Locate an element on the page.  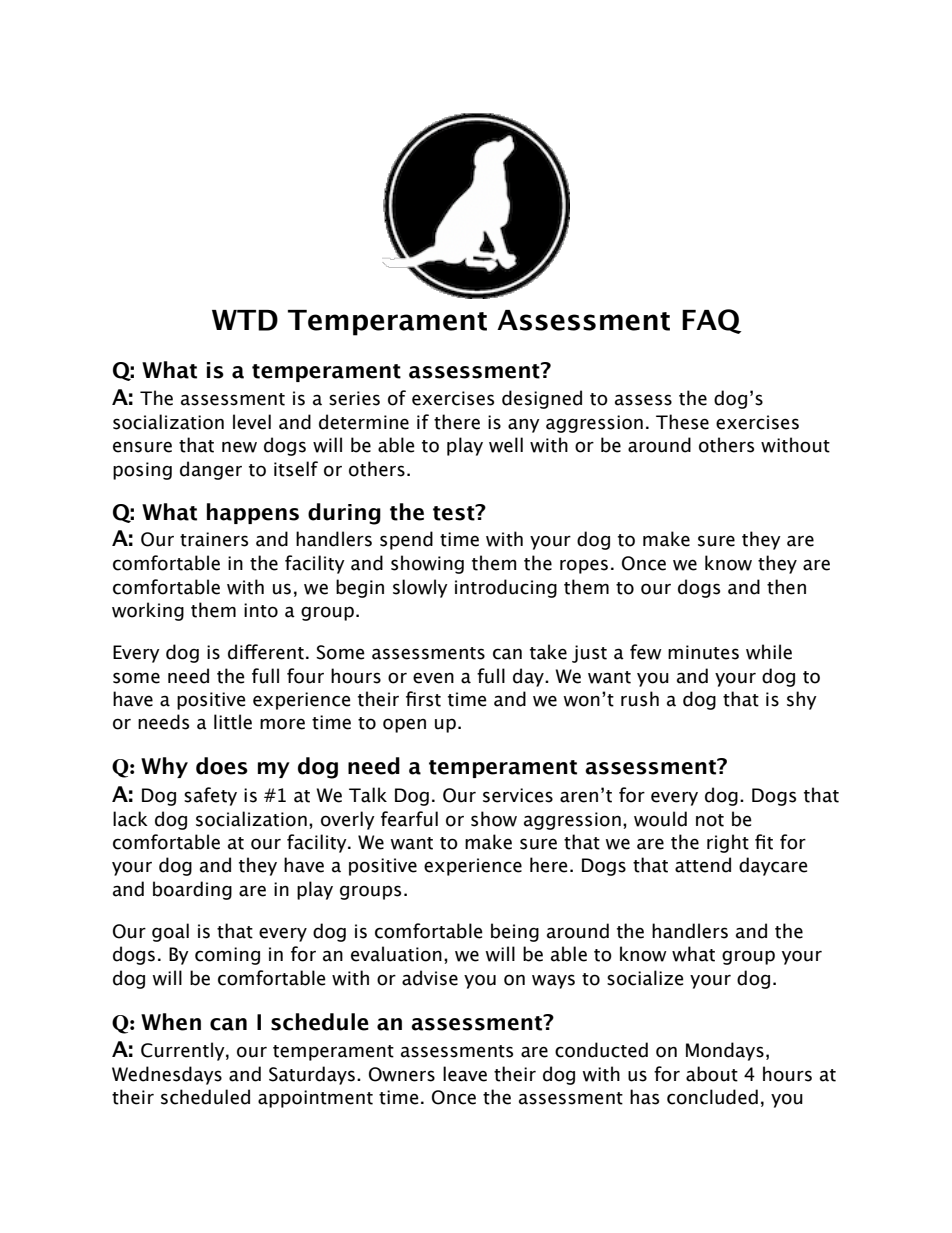
little is located at coordinates (233, 722).
